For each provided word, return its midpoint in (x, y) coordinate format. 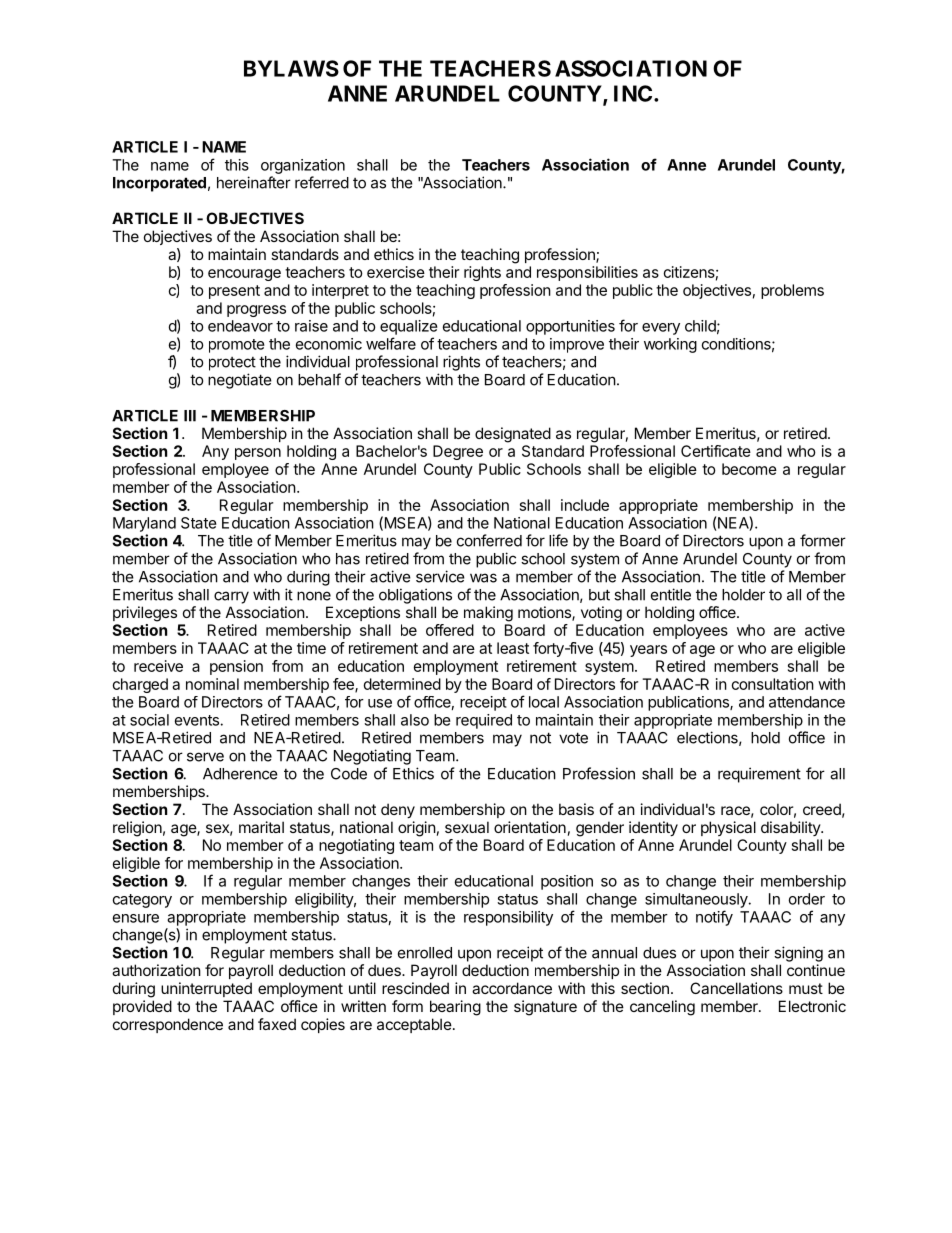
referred (322, 182)
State (199, 523)
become (749, 469)
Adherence (240, 774)
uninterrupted (206, 989)
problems (792, 291)
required (484, 721)
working (670, 345)
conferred (489, 540)
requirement (759, 775)
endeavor (240, 326)
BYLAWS (291, 68)
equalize (409, 327)
